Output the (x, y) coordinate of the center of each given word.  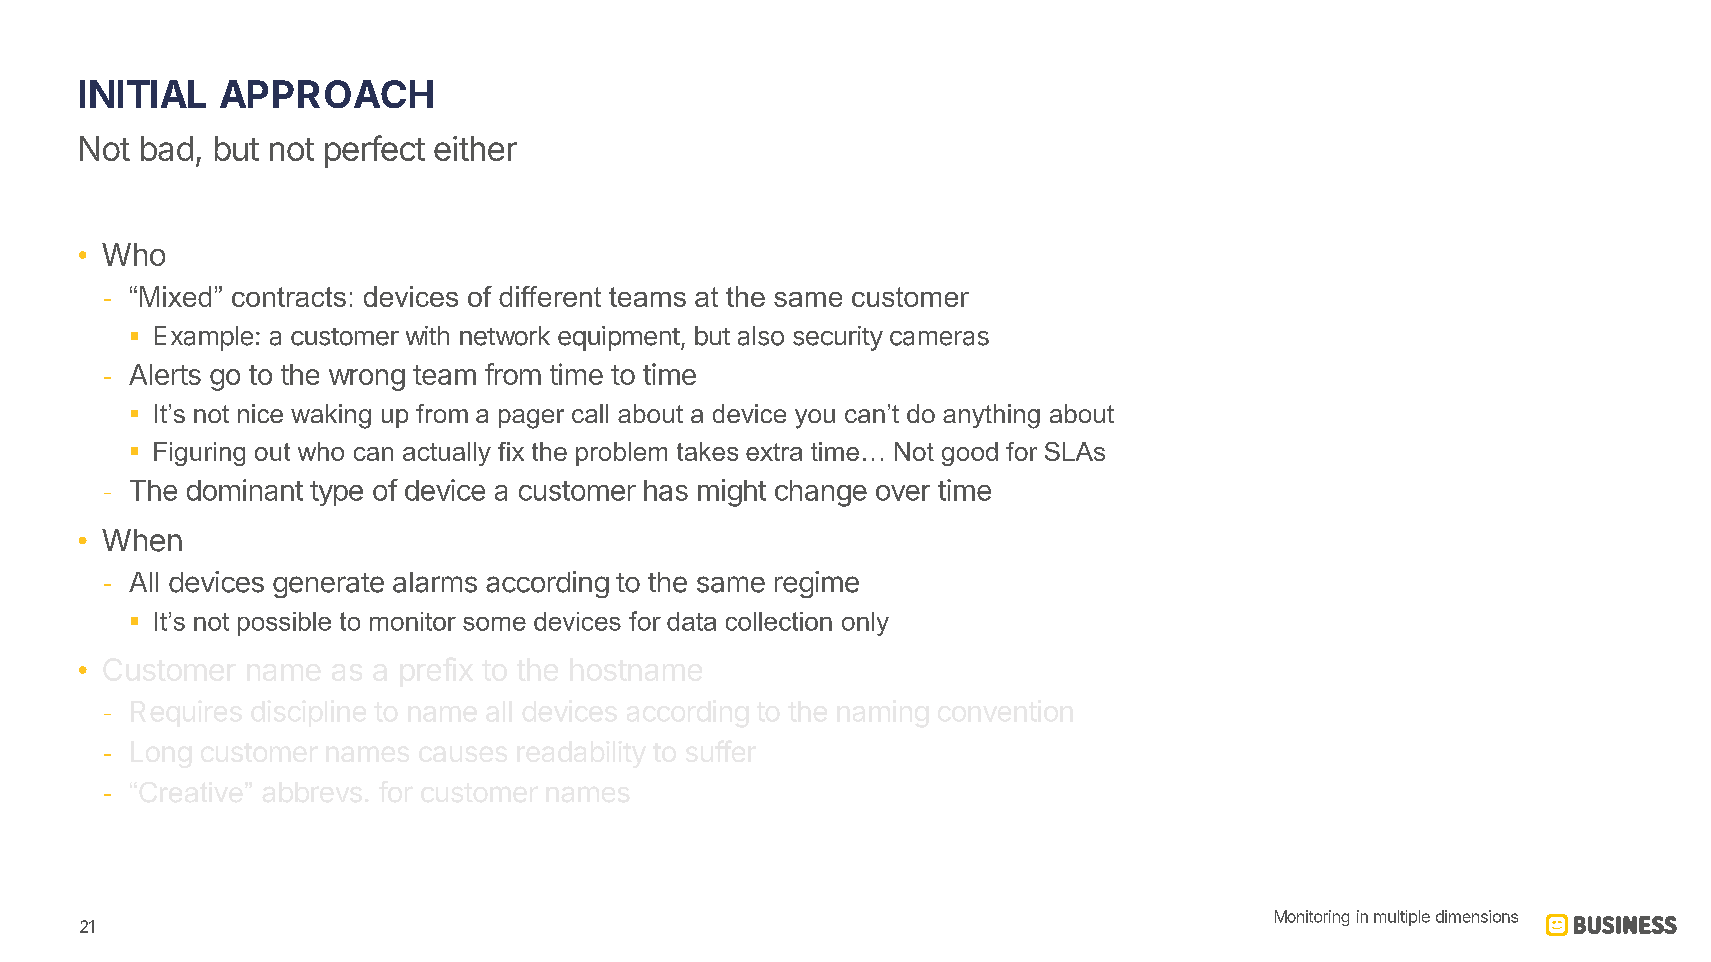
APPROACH (326, 94)
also (761, 336)
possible (284, 624)
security (838, 338)
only (865, 624)
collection (779, 621)
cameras (939, 338)
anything (991, 416)
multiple (1402, 918)
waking (331, 416)
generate (328, 585)
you (815, 419)
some (494, 624)
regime (817, 584)
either (475, 148)
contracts (289, 297)
